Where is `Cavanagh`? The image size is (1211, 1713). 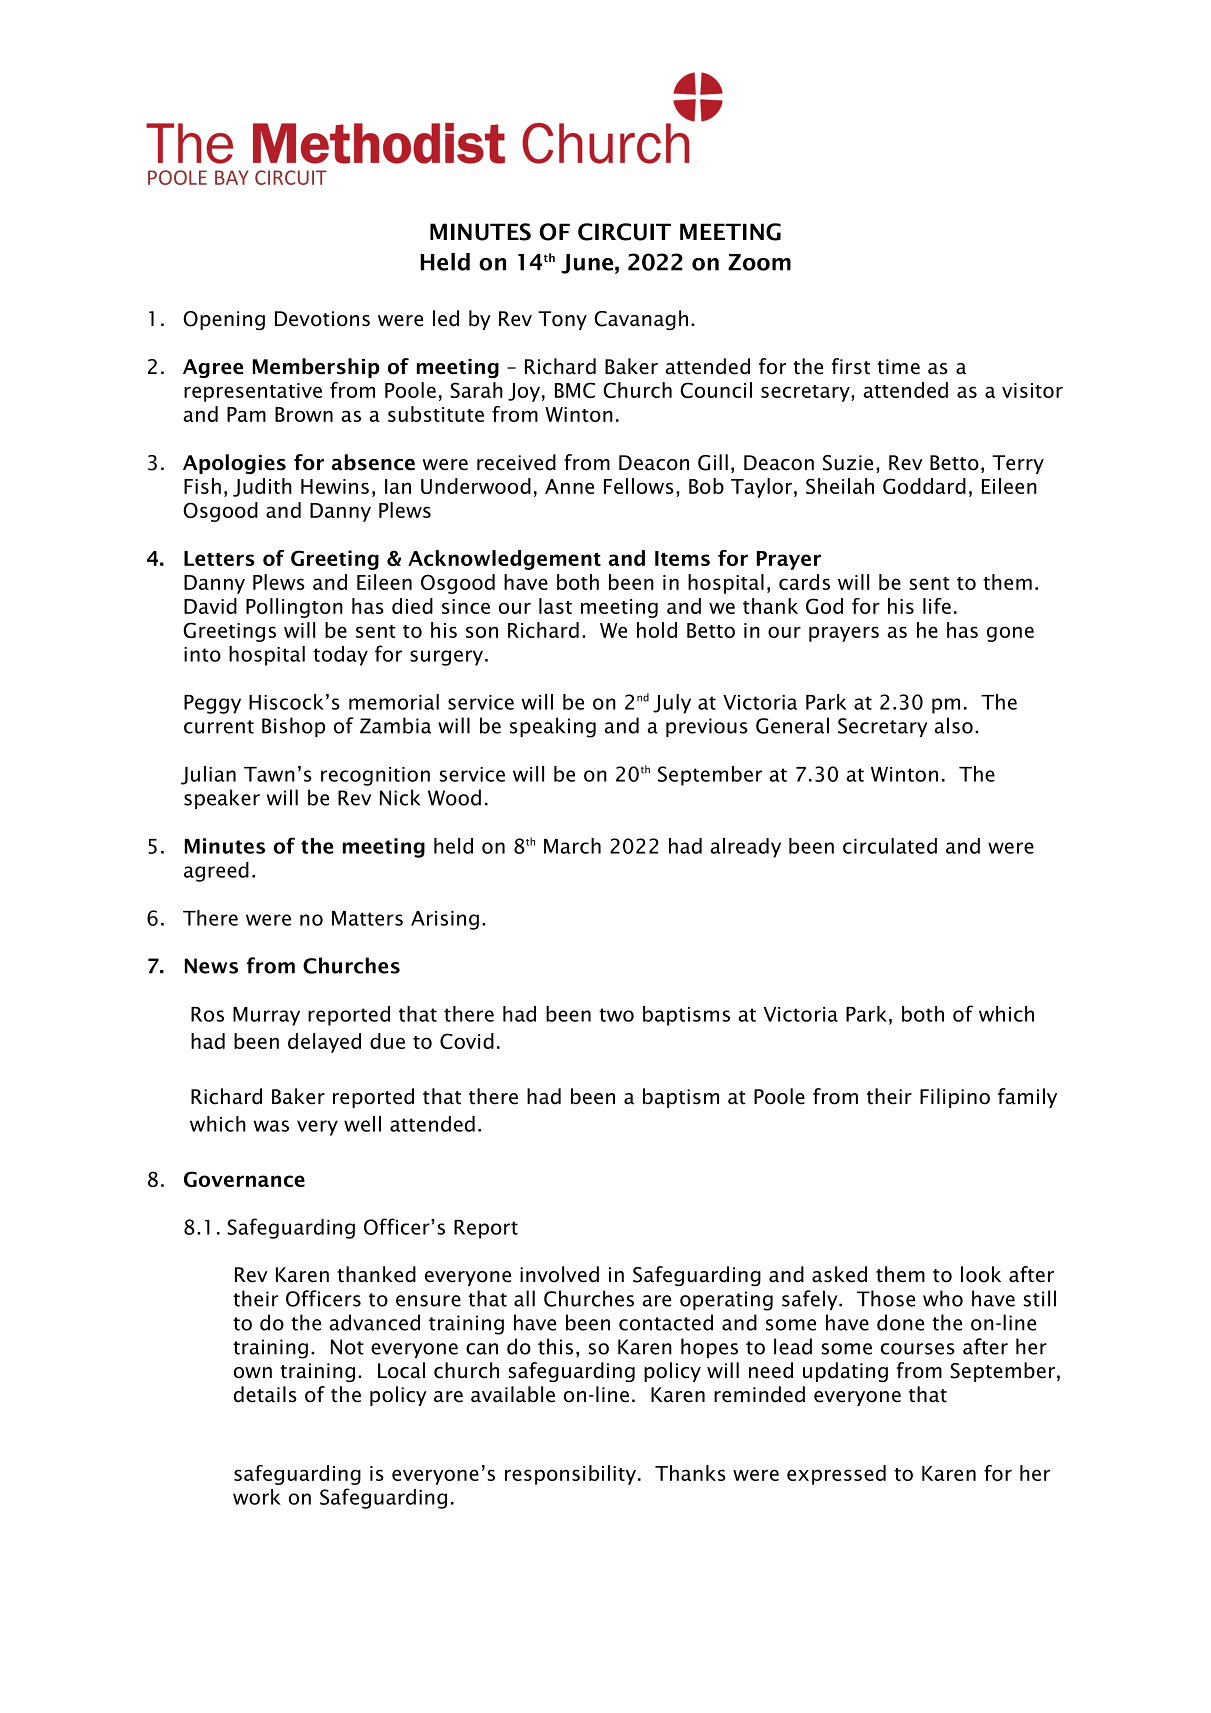 Cavanagh is located at coordinates (641, 320).
